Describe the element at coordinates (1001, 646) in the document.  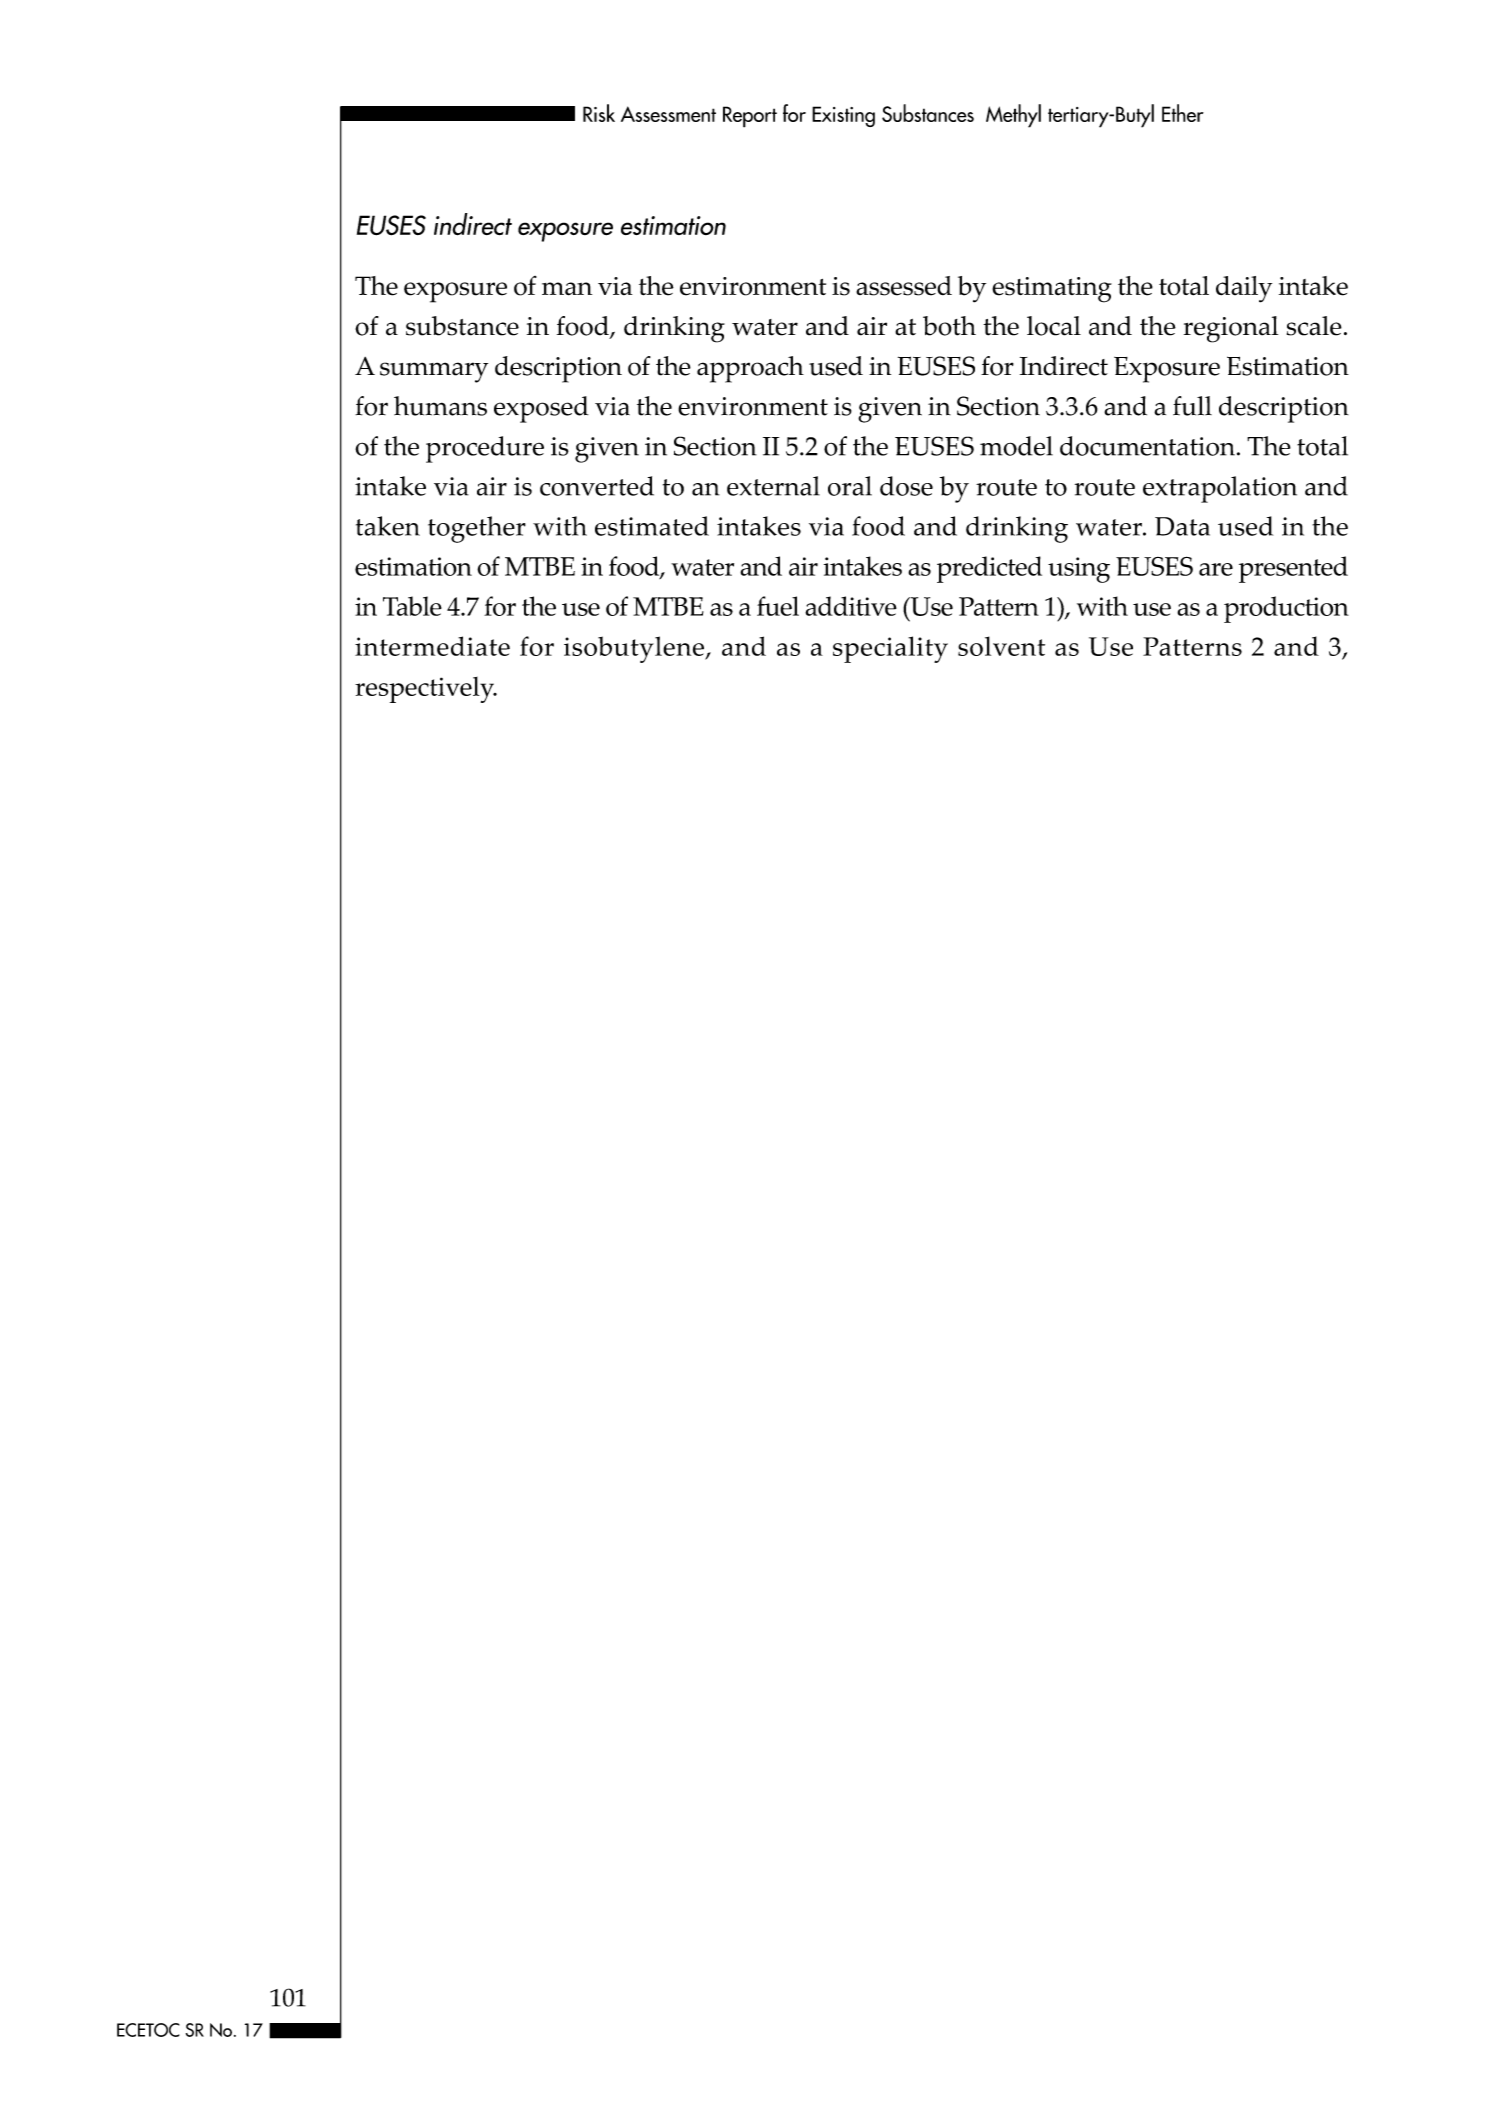
I see `solvent` at that location.
